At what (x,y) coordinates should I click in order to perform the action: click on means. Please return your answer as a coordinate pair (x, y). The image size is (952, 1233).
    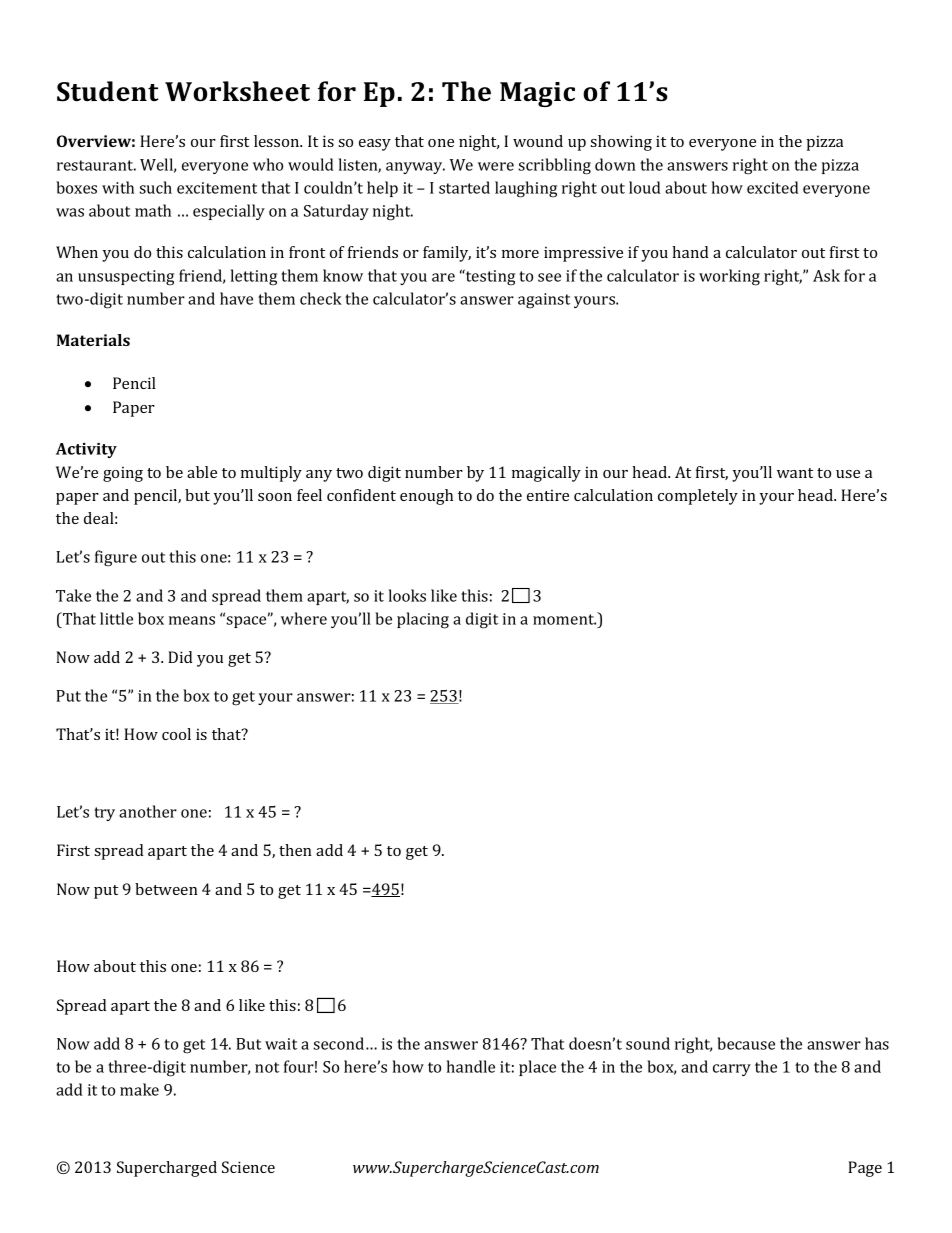
    Looking at the image, I should click on (192, 620).
